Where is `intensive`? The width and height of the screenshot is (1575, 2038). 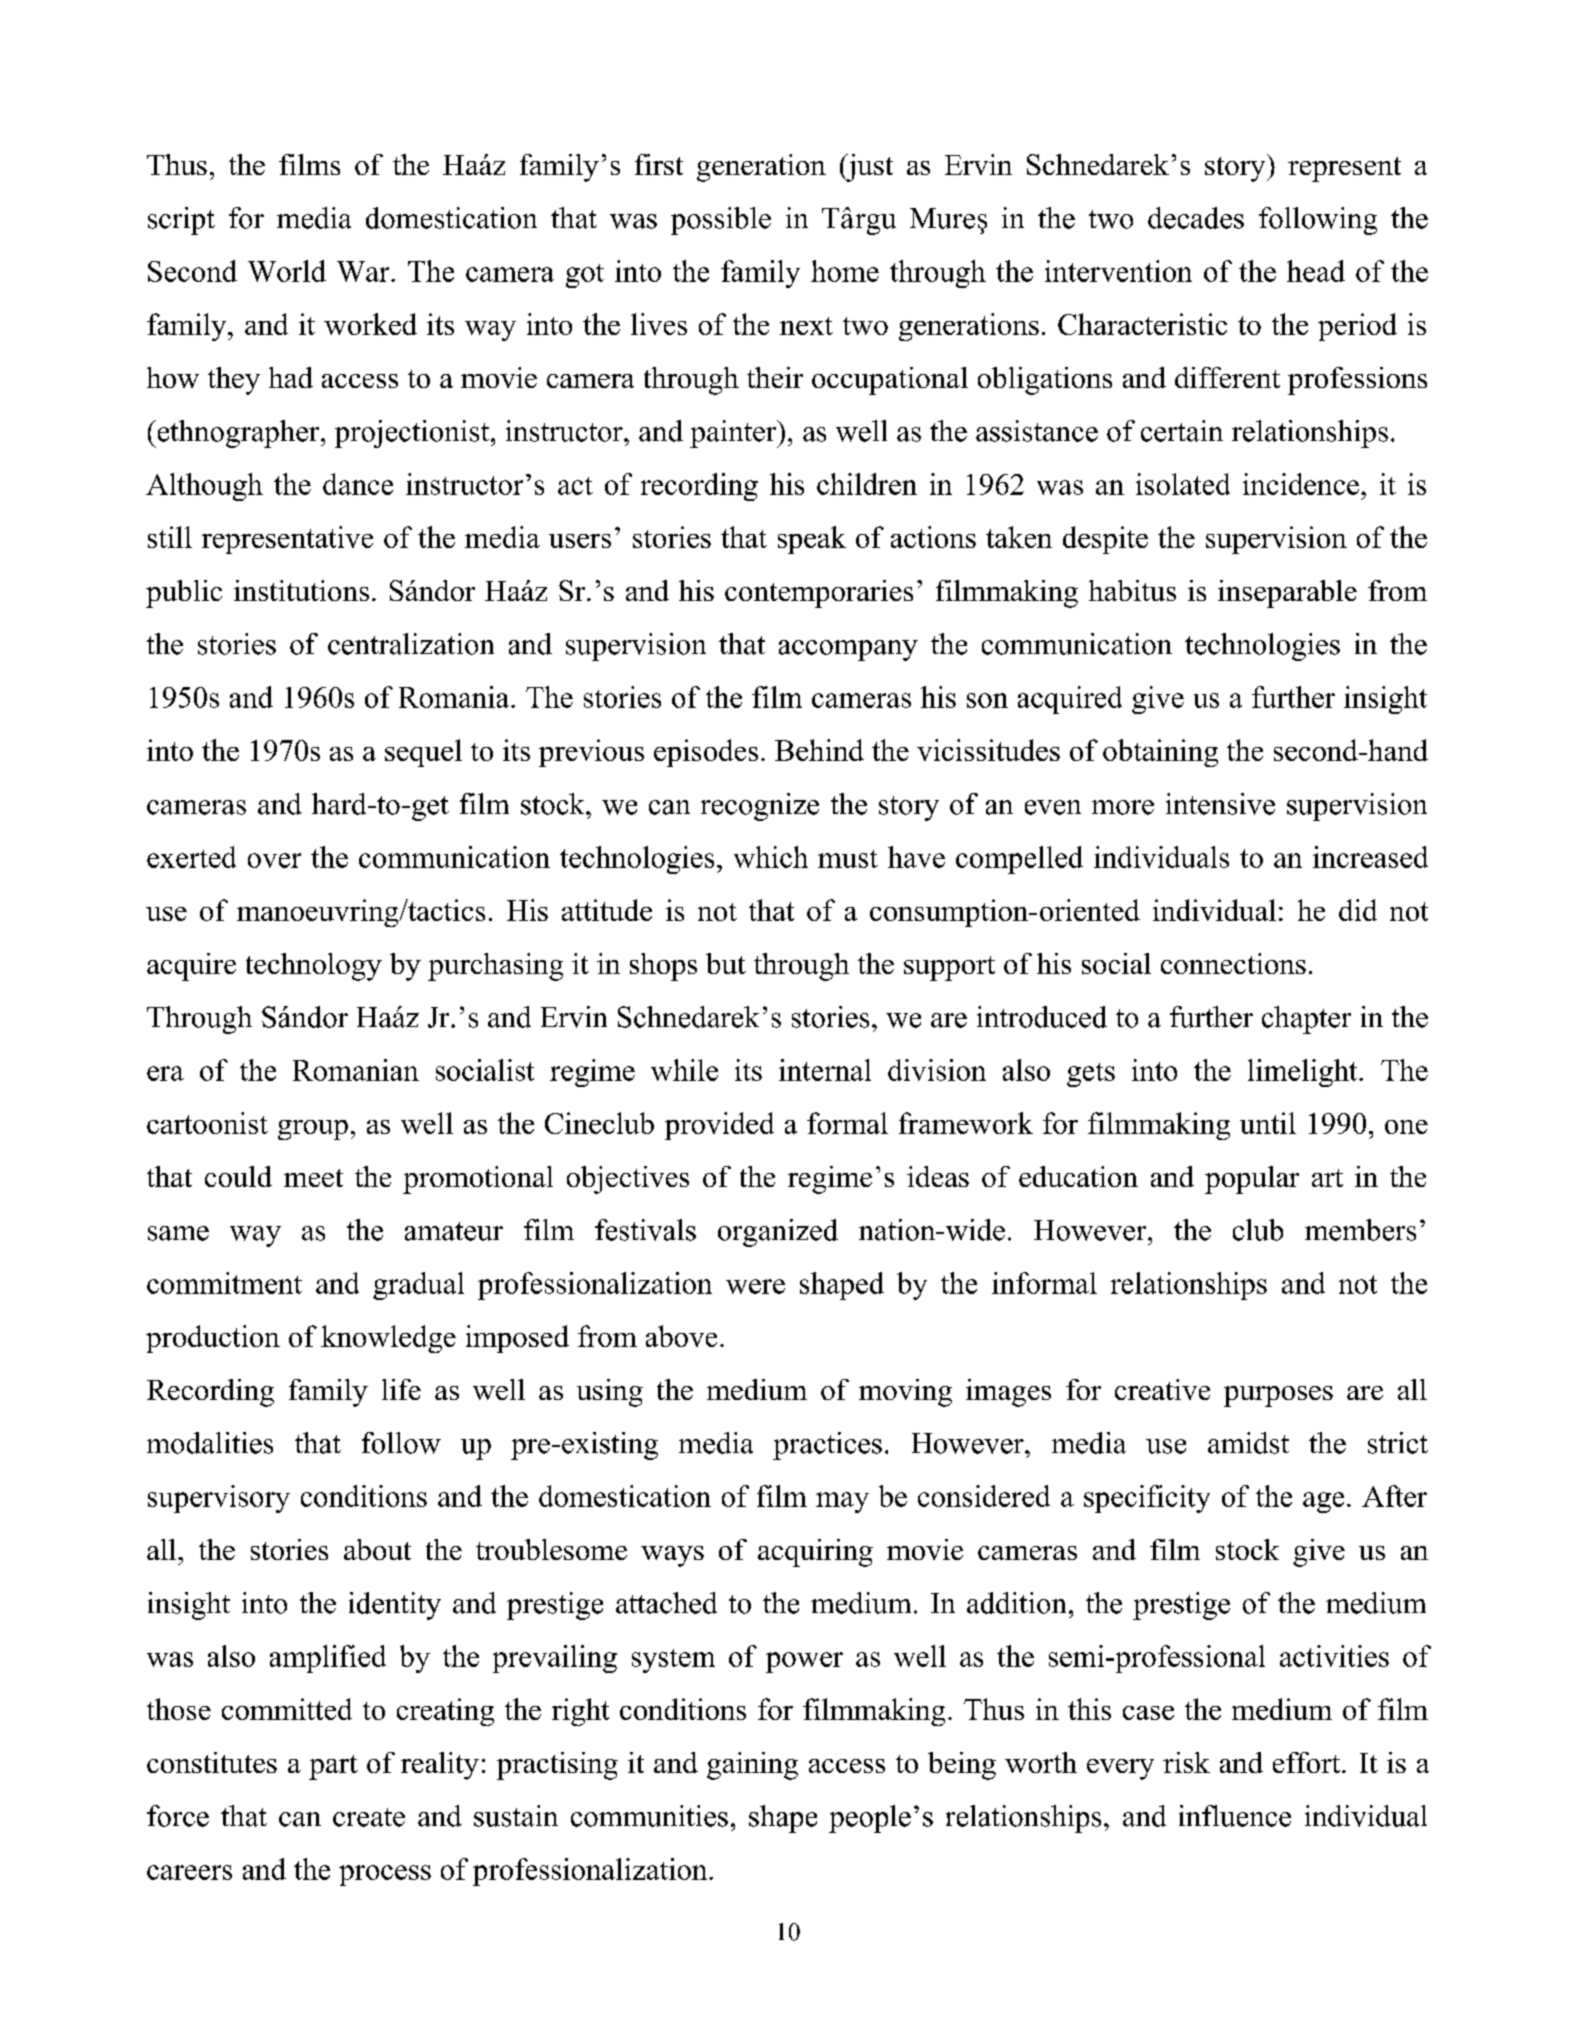 intensive is located at coordinates (1220, 804).
